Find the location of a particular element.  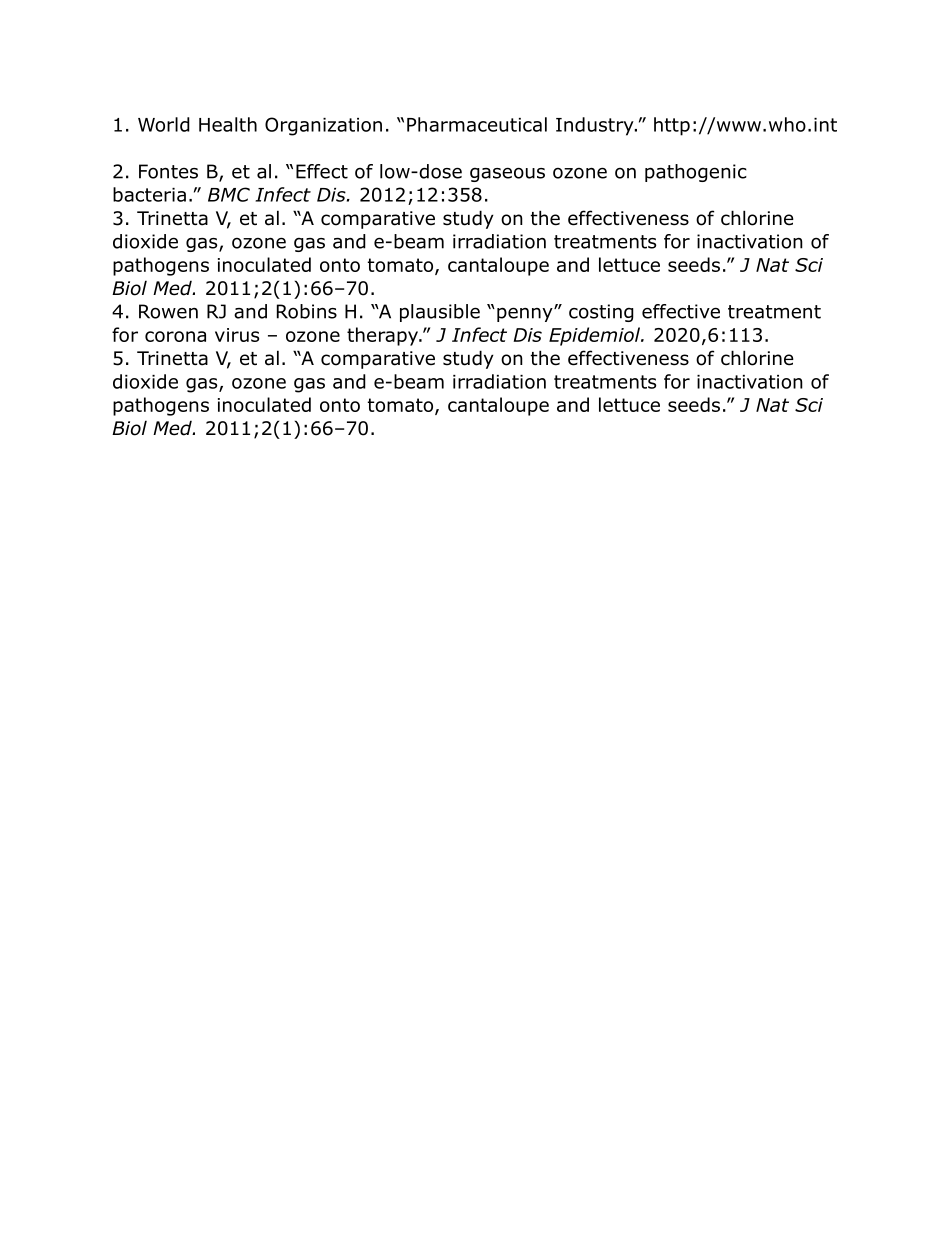

therapy is located at coordinates (384, 336).
